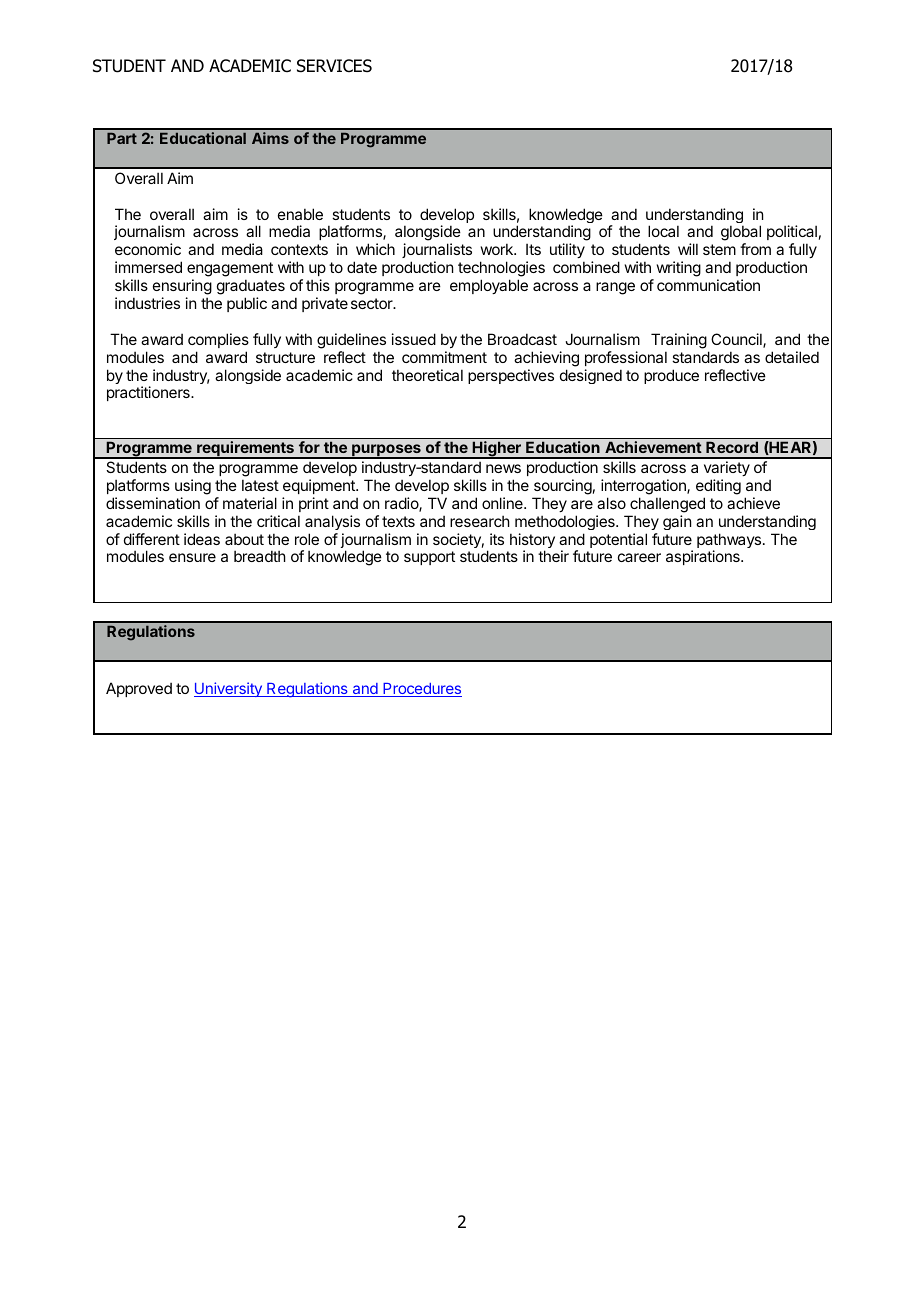 This screenshot has width=924, height=1308. I want to click on University, so click(229, 689).
